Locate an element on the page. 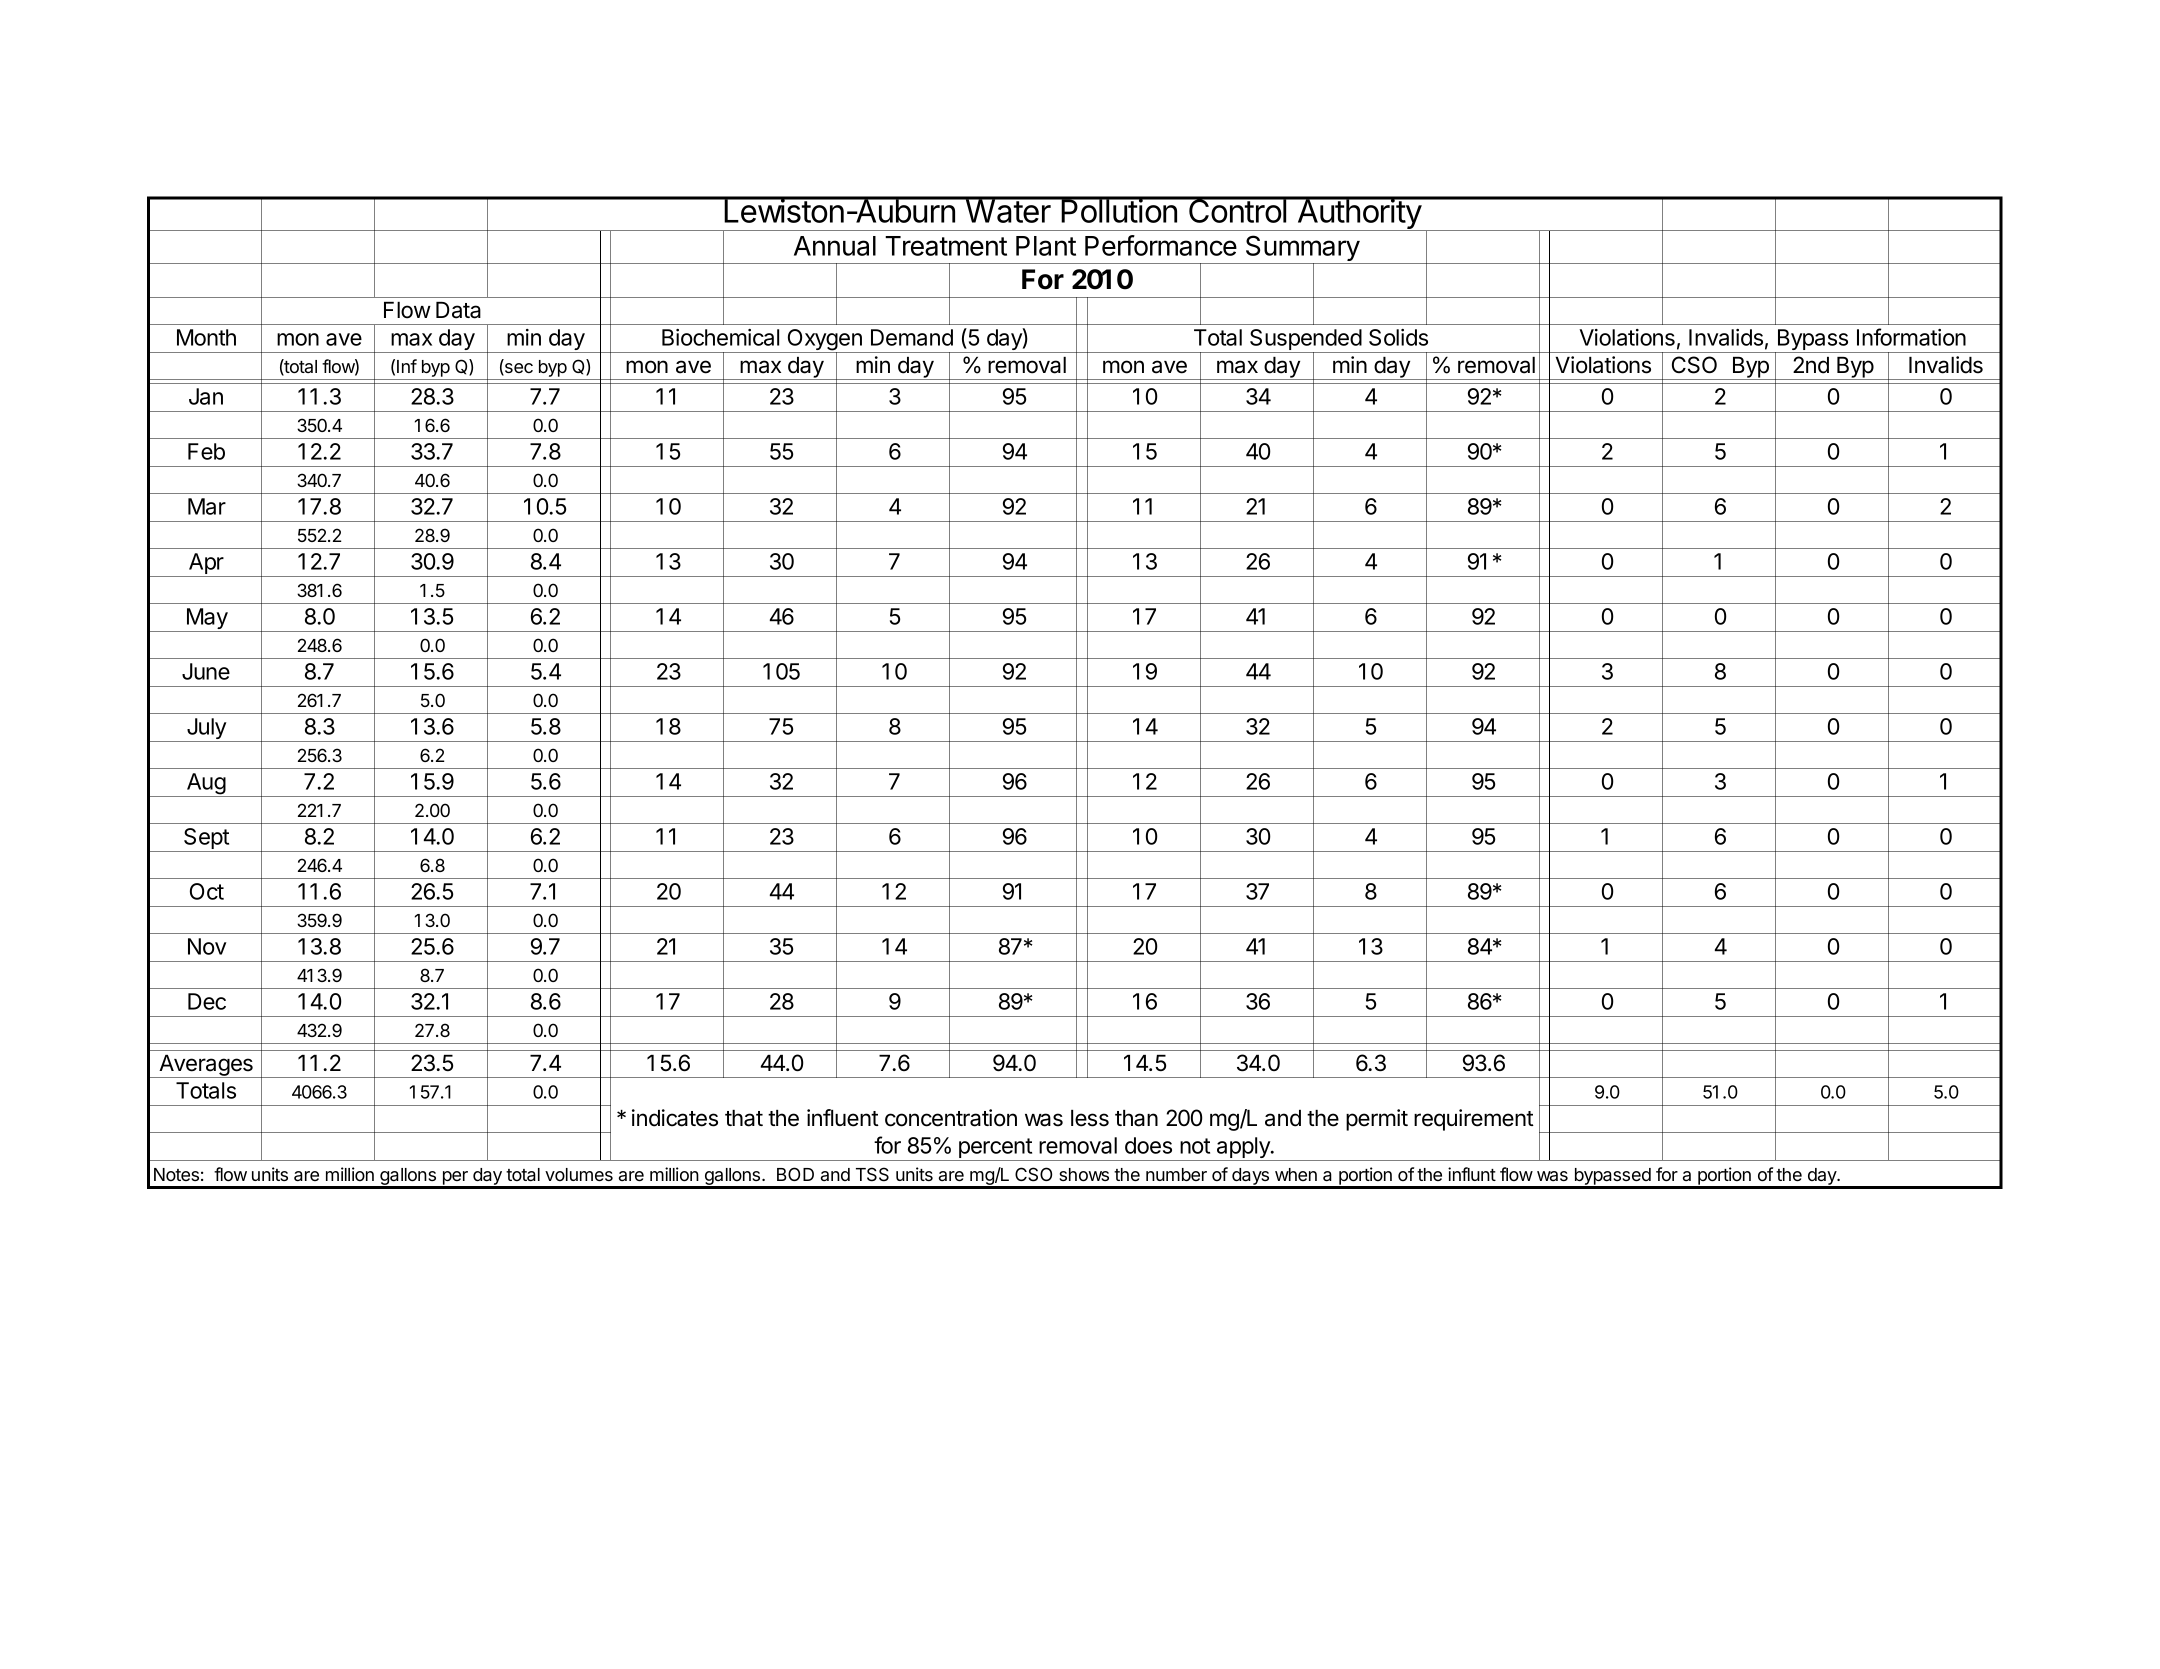 The image size is (2160, 1669). Information is located at coordinates (1911, 337).
